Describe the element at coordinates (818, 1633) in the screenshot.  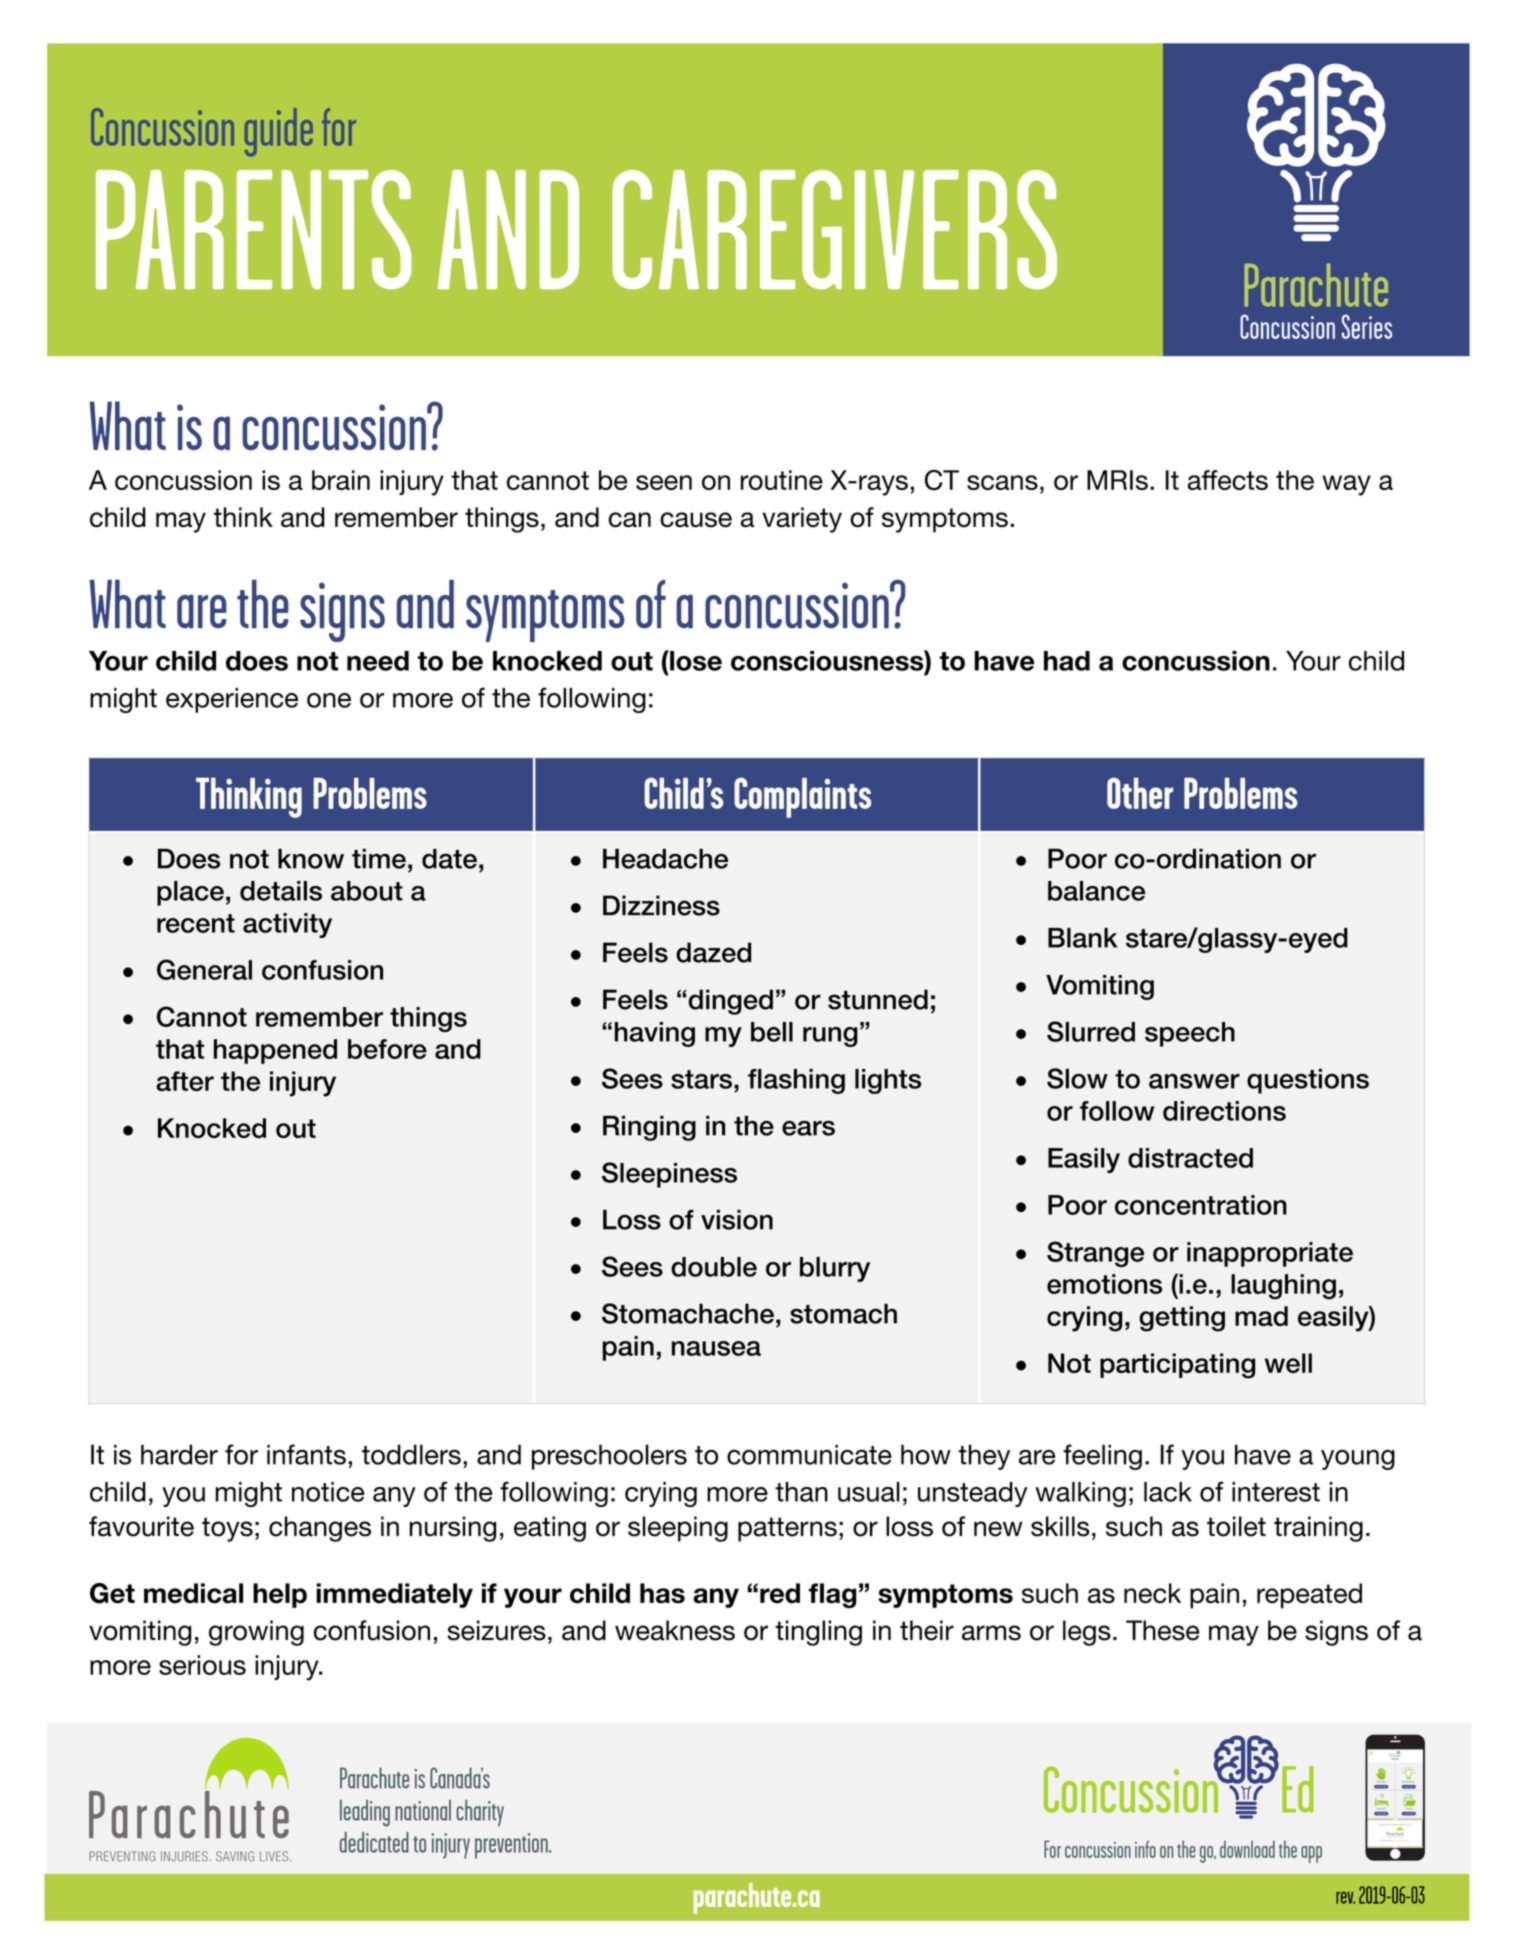
I see `tingling` at that location.
